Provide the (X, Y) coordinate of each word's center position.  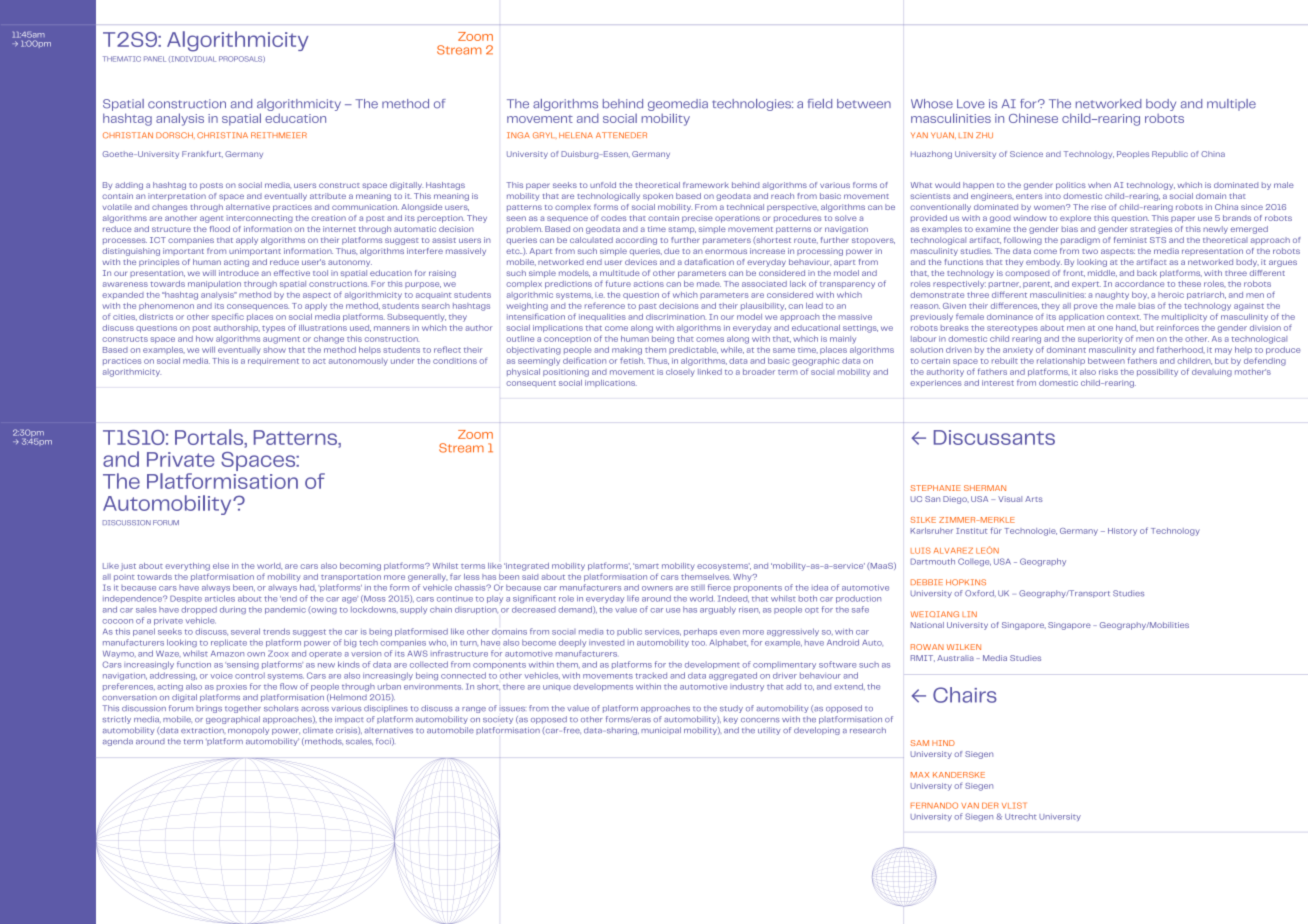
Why (743, 578)
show (274, 350)
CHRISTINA (222, 135)
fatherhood (1181, 349)
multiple (1231, 105)
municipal (661, 731)
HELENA (576, 135)
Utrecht (1020, 816)
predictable (693, 350)
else (221, 566)
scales (359, 741)
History (1122, 532)
